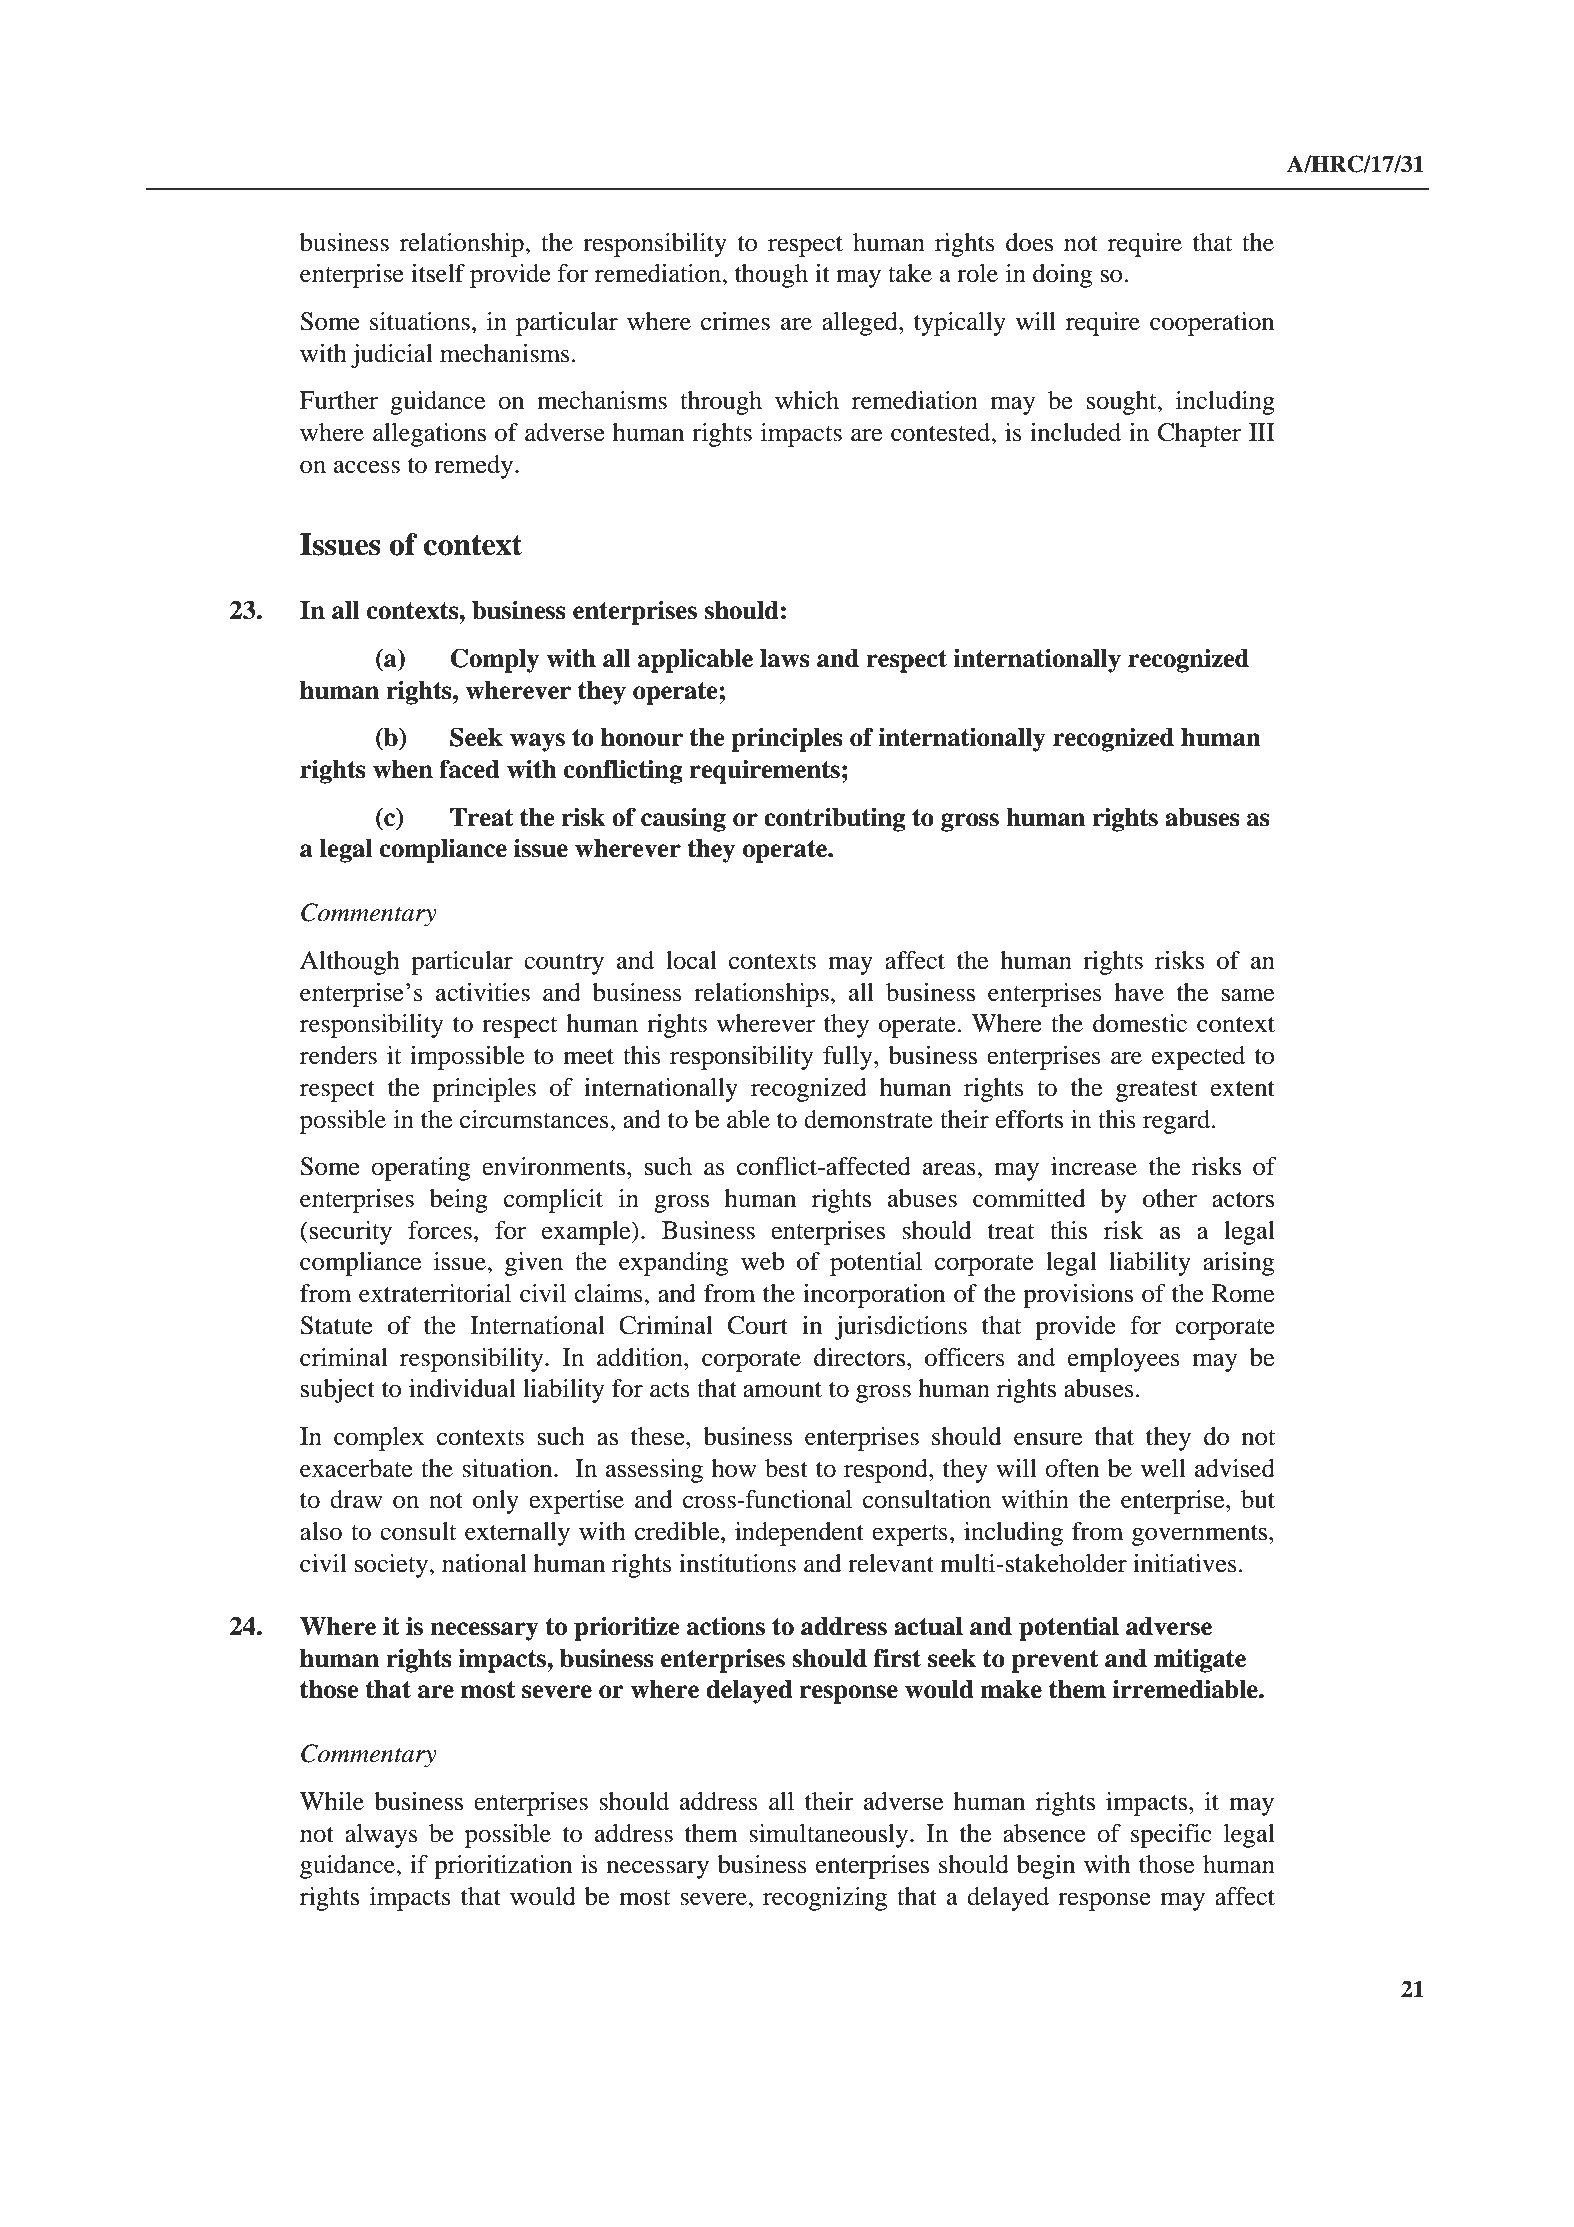 This page has width=1574, height=2227. Describe the element at coordinates (1199, 435) in the page. I see `Chapter` at that location.
